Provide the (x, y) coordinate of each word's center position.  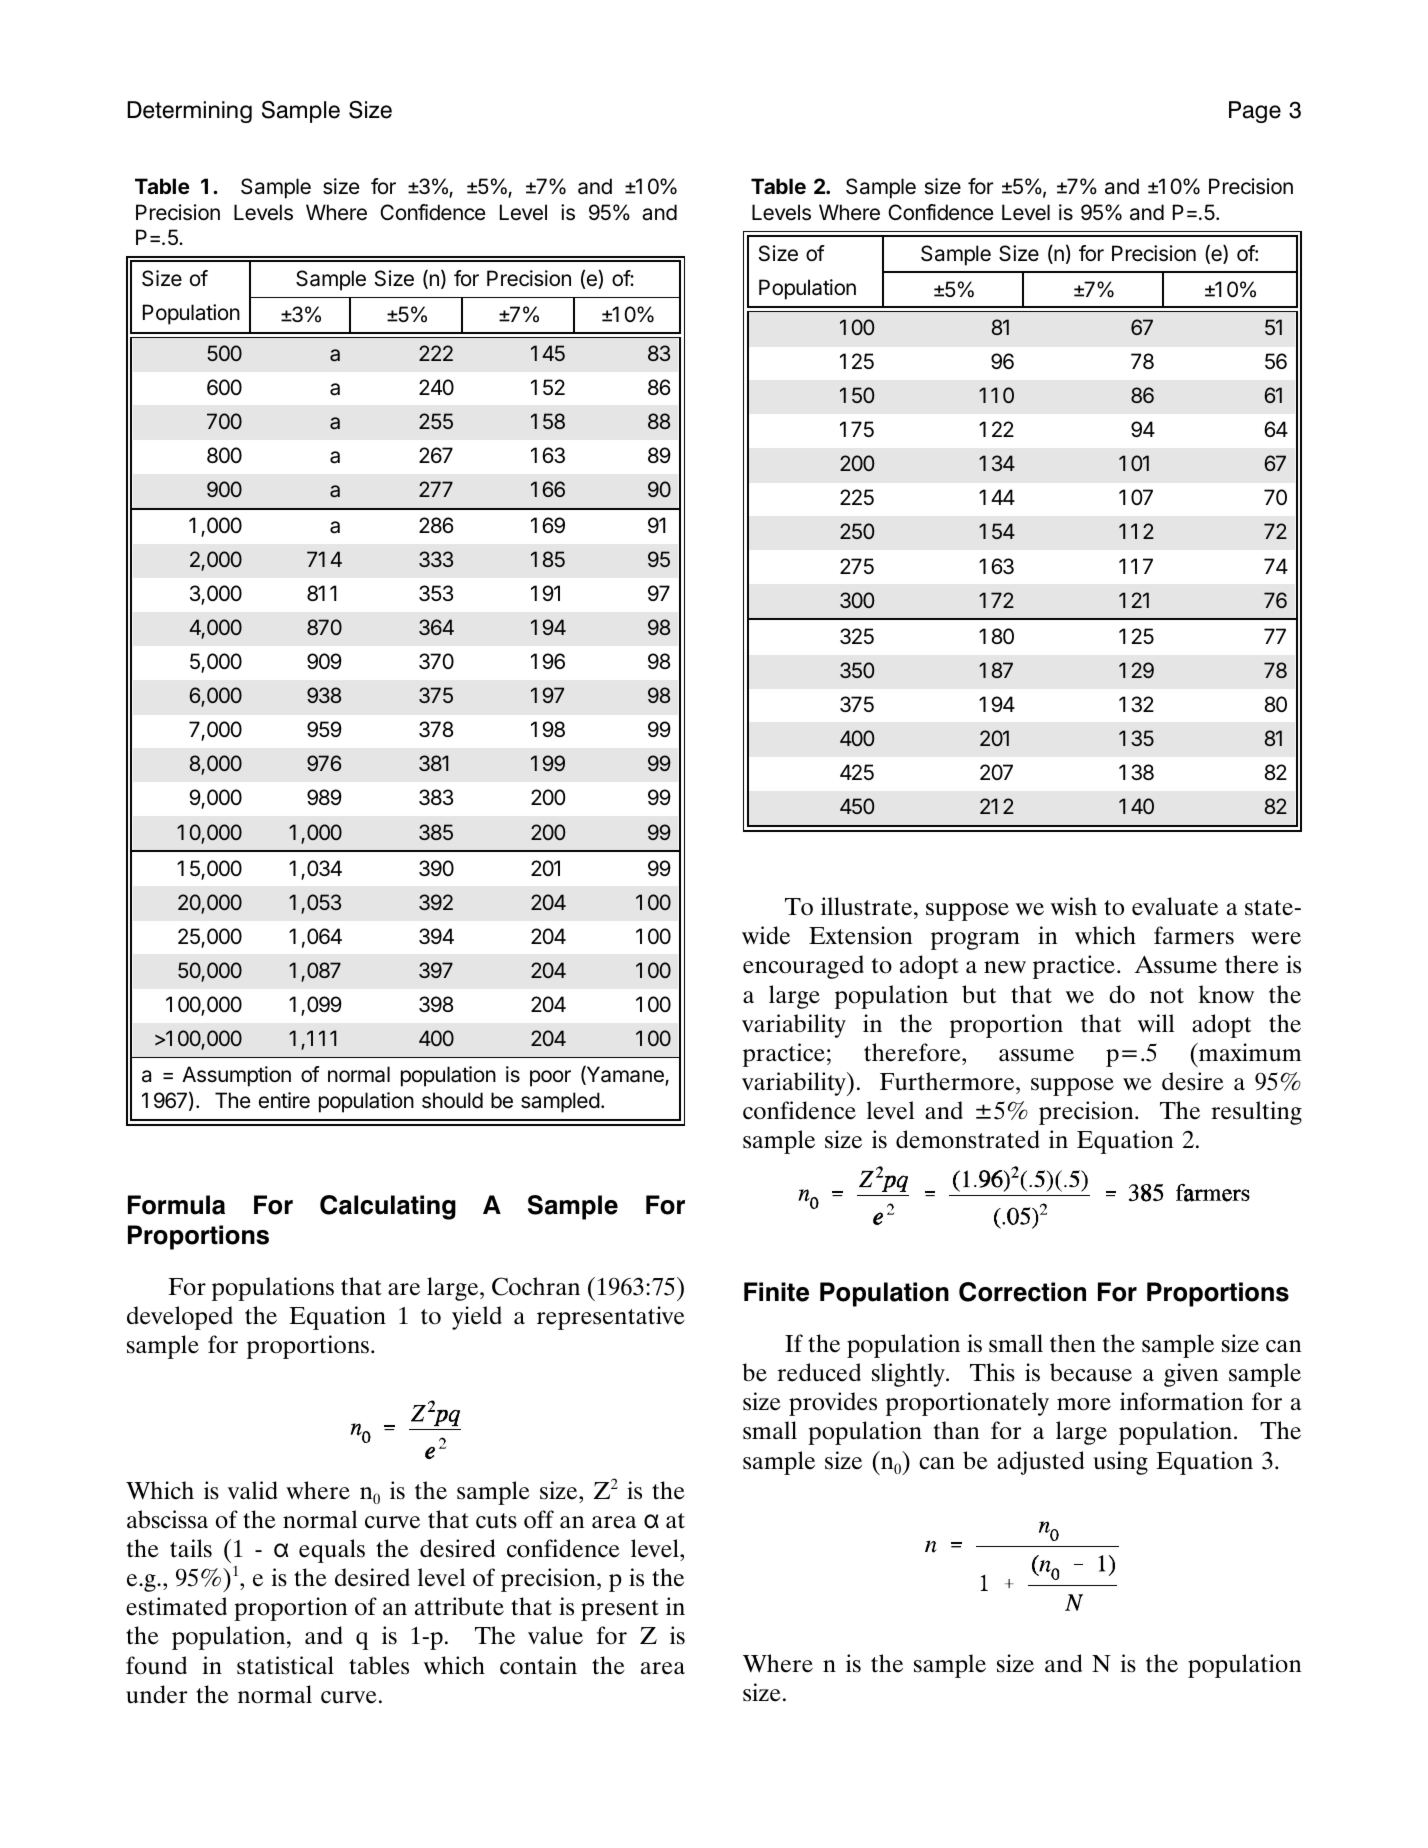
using (1120, 1463)
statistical (285, 1665)
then (1073, 1343)
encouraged (803, 967)
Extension (861, 935)
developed (180, 1318)
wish (1074, 906)
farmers (1194, 935)
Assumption (236, 1076)
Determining (189, 112)
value (555, 1635)
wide (766, 935)
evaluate (1175, 906)
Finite (776, 1292)
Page (1255, 112)
